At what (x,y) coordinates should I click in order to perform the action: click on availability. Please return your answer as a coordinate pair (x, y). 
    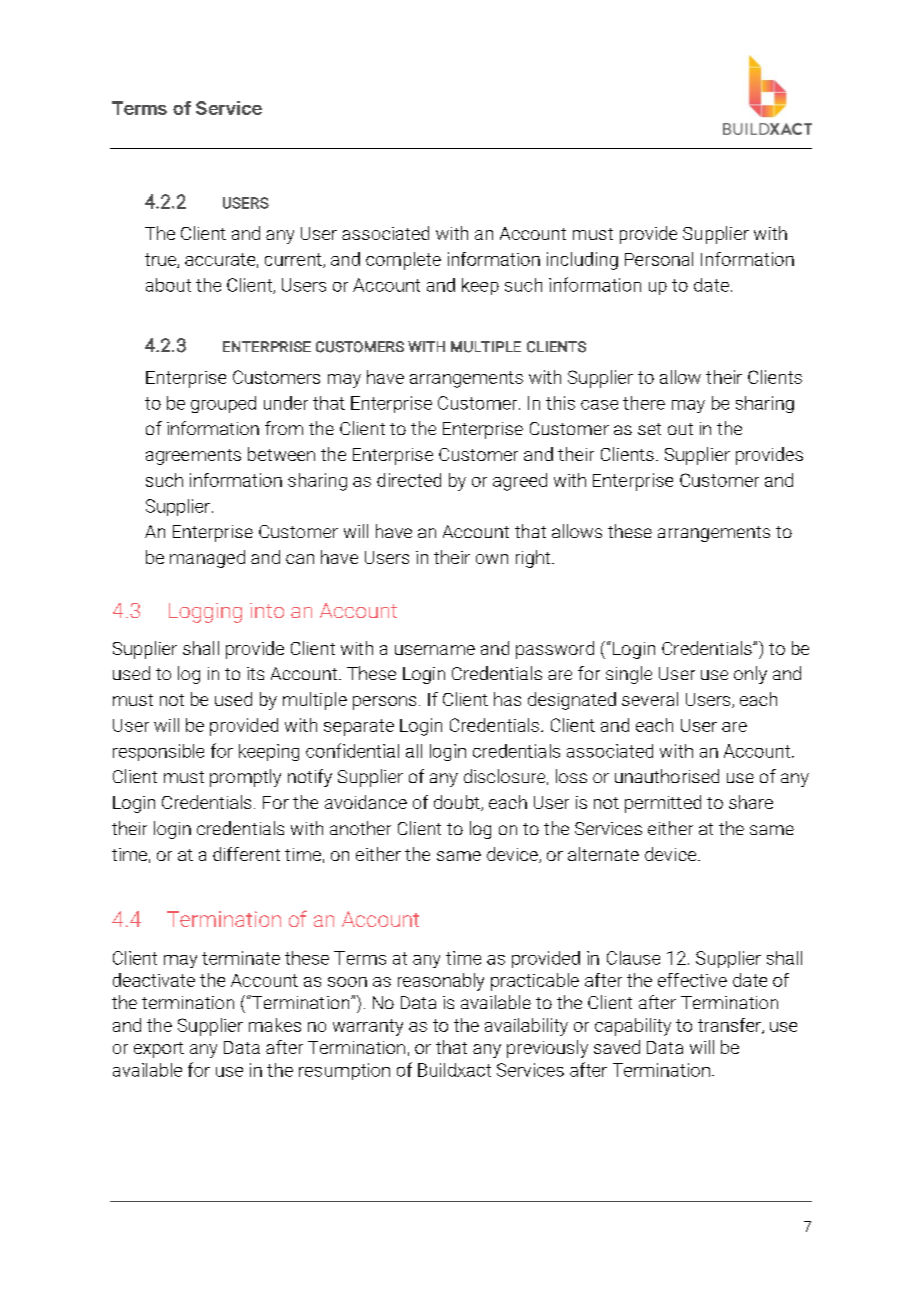
    Looking at the image, I should click on (526, 1027).
